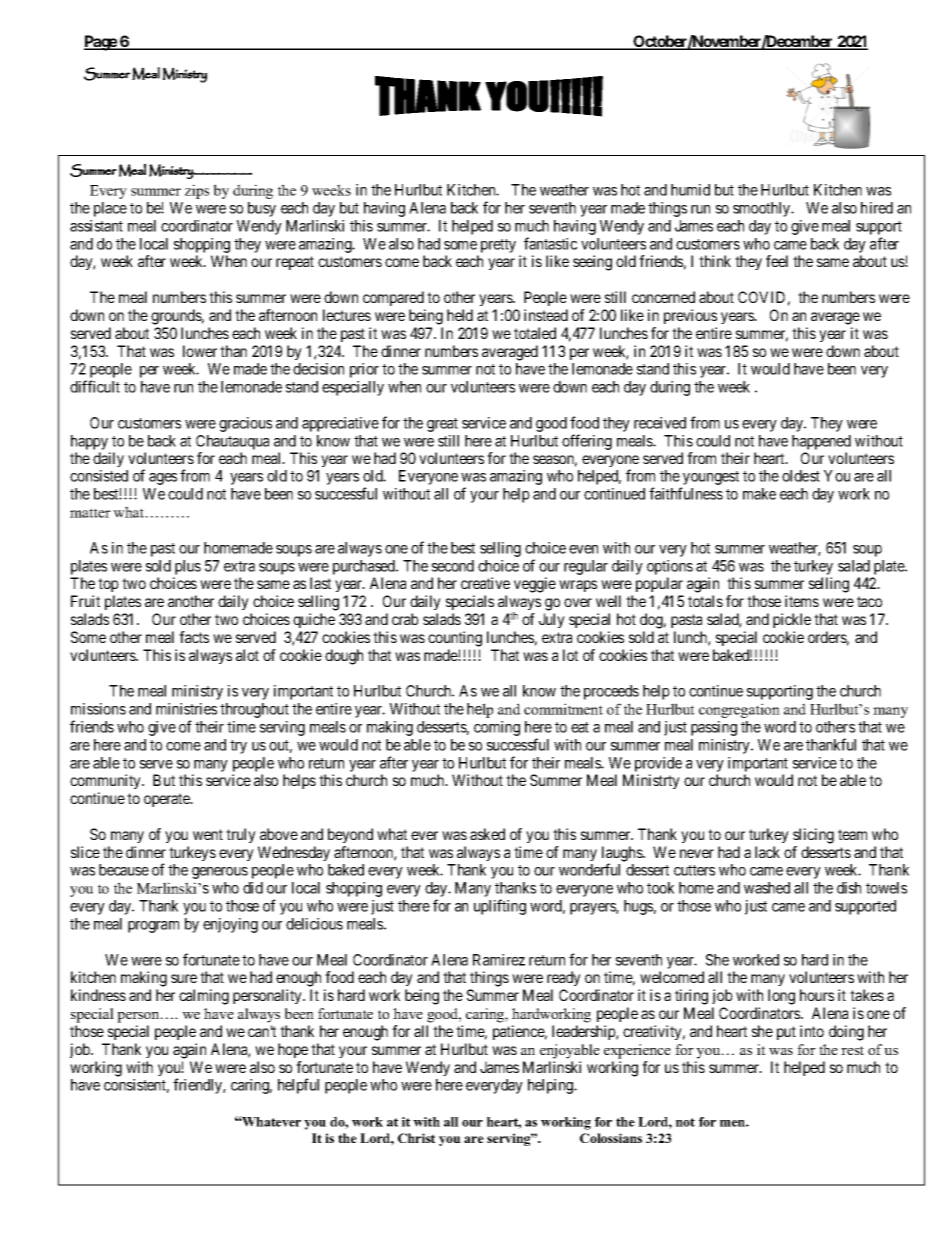 This document has height=1233, width=952. Describe the element at coordinates (498, 246) in the document. I see `pretty` at that location.
